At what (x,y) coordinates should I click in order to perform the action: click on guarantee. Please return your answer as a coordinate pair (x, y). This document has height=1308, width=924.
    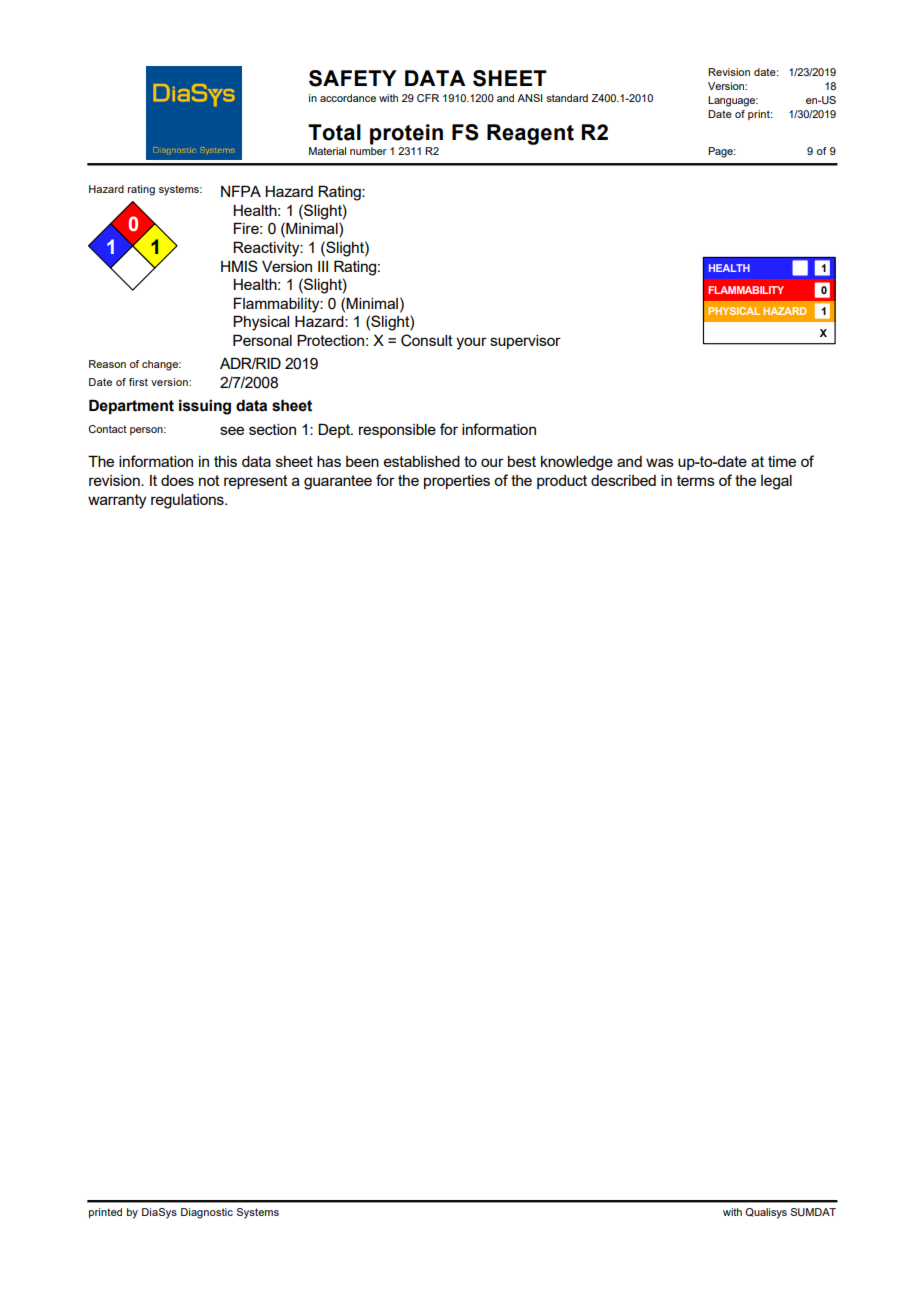
    Looking at the image, I should click on (338, 482).
